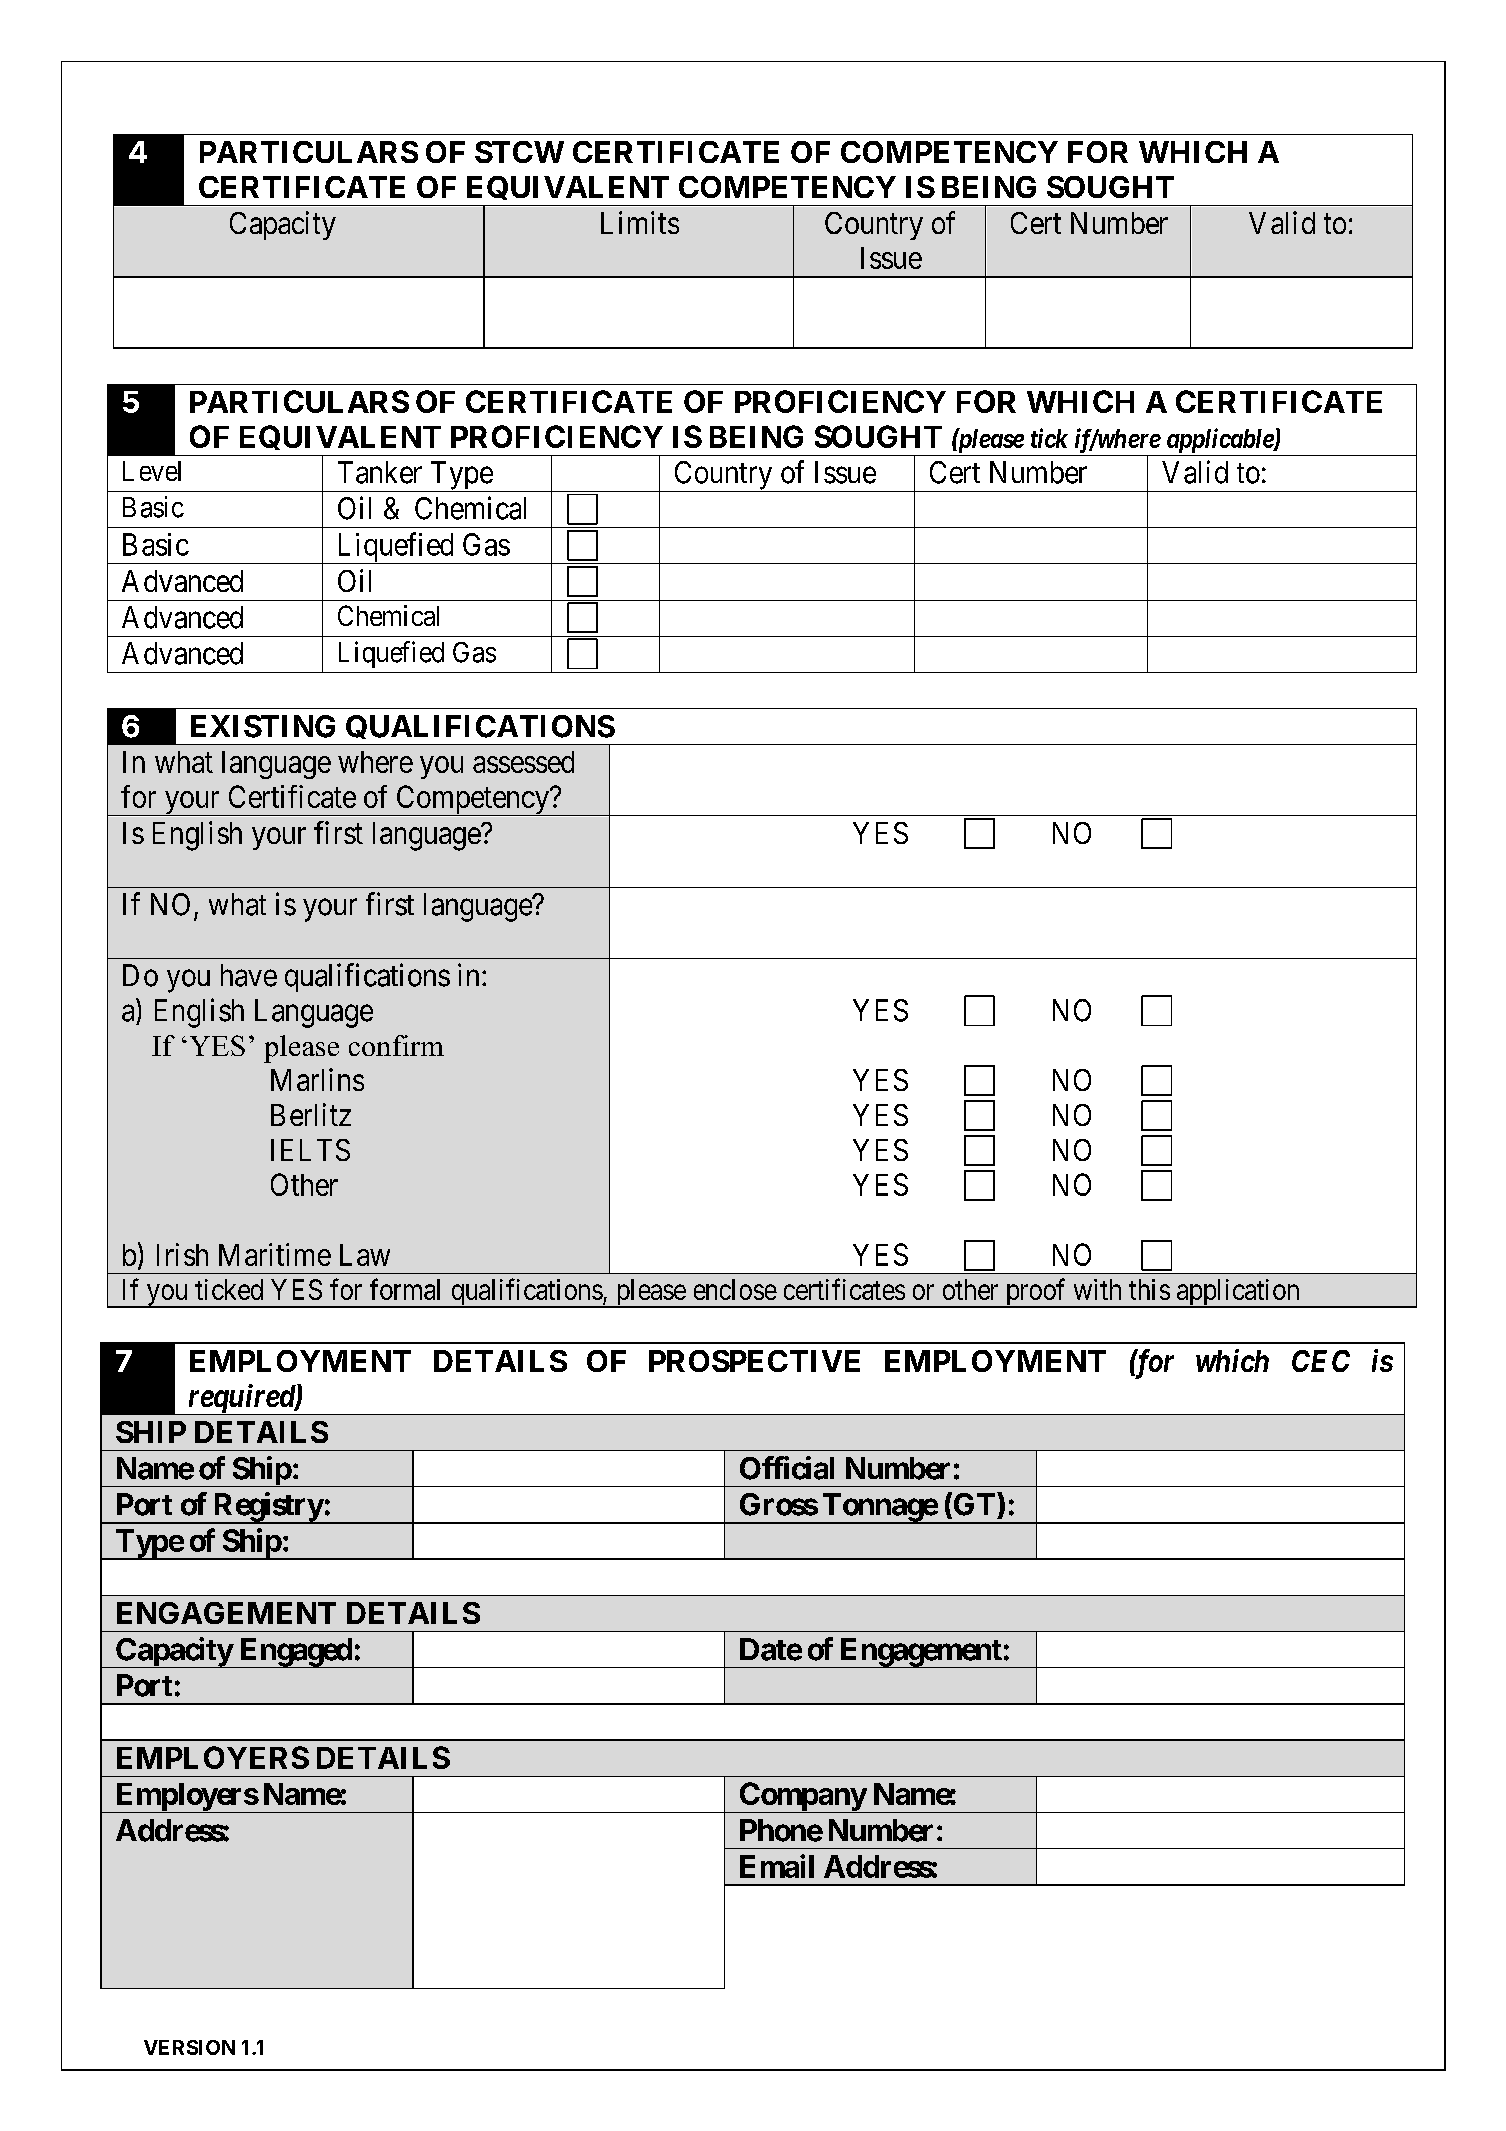 The height and width of the screenshot is (2131, 1506). What do you see at coordinates (189, 2047) in the screenshot?
I see `VERSION` at bounding box center [189, 2047].
